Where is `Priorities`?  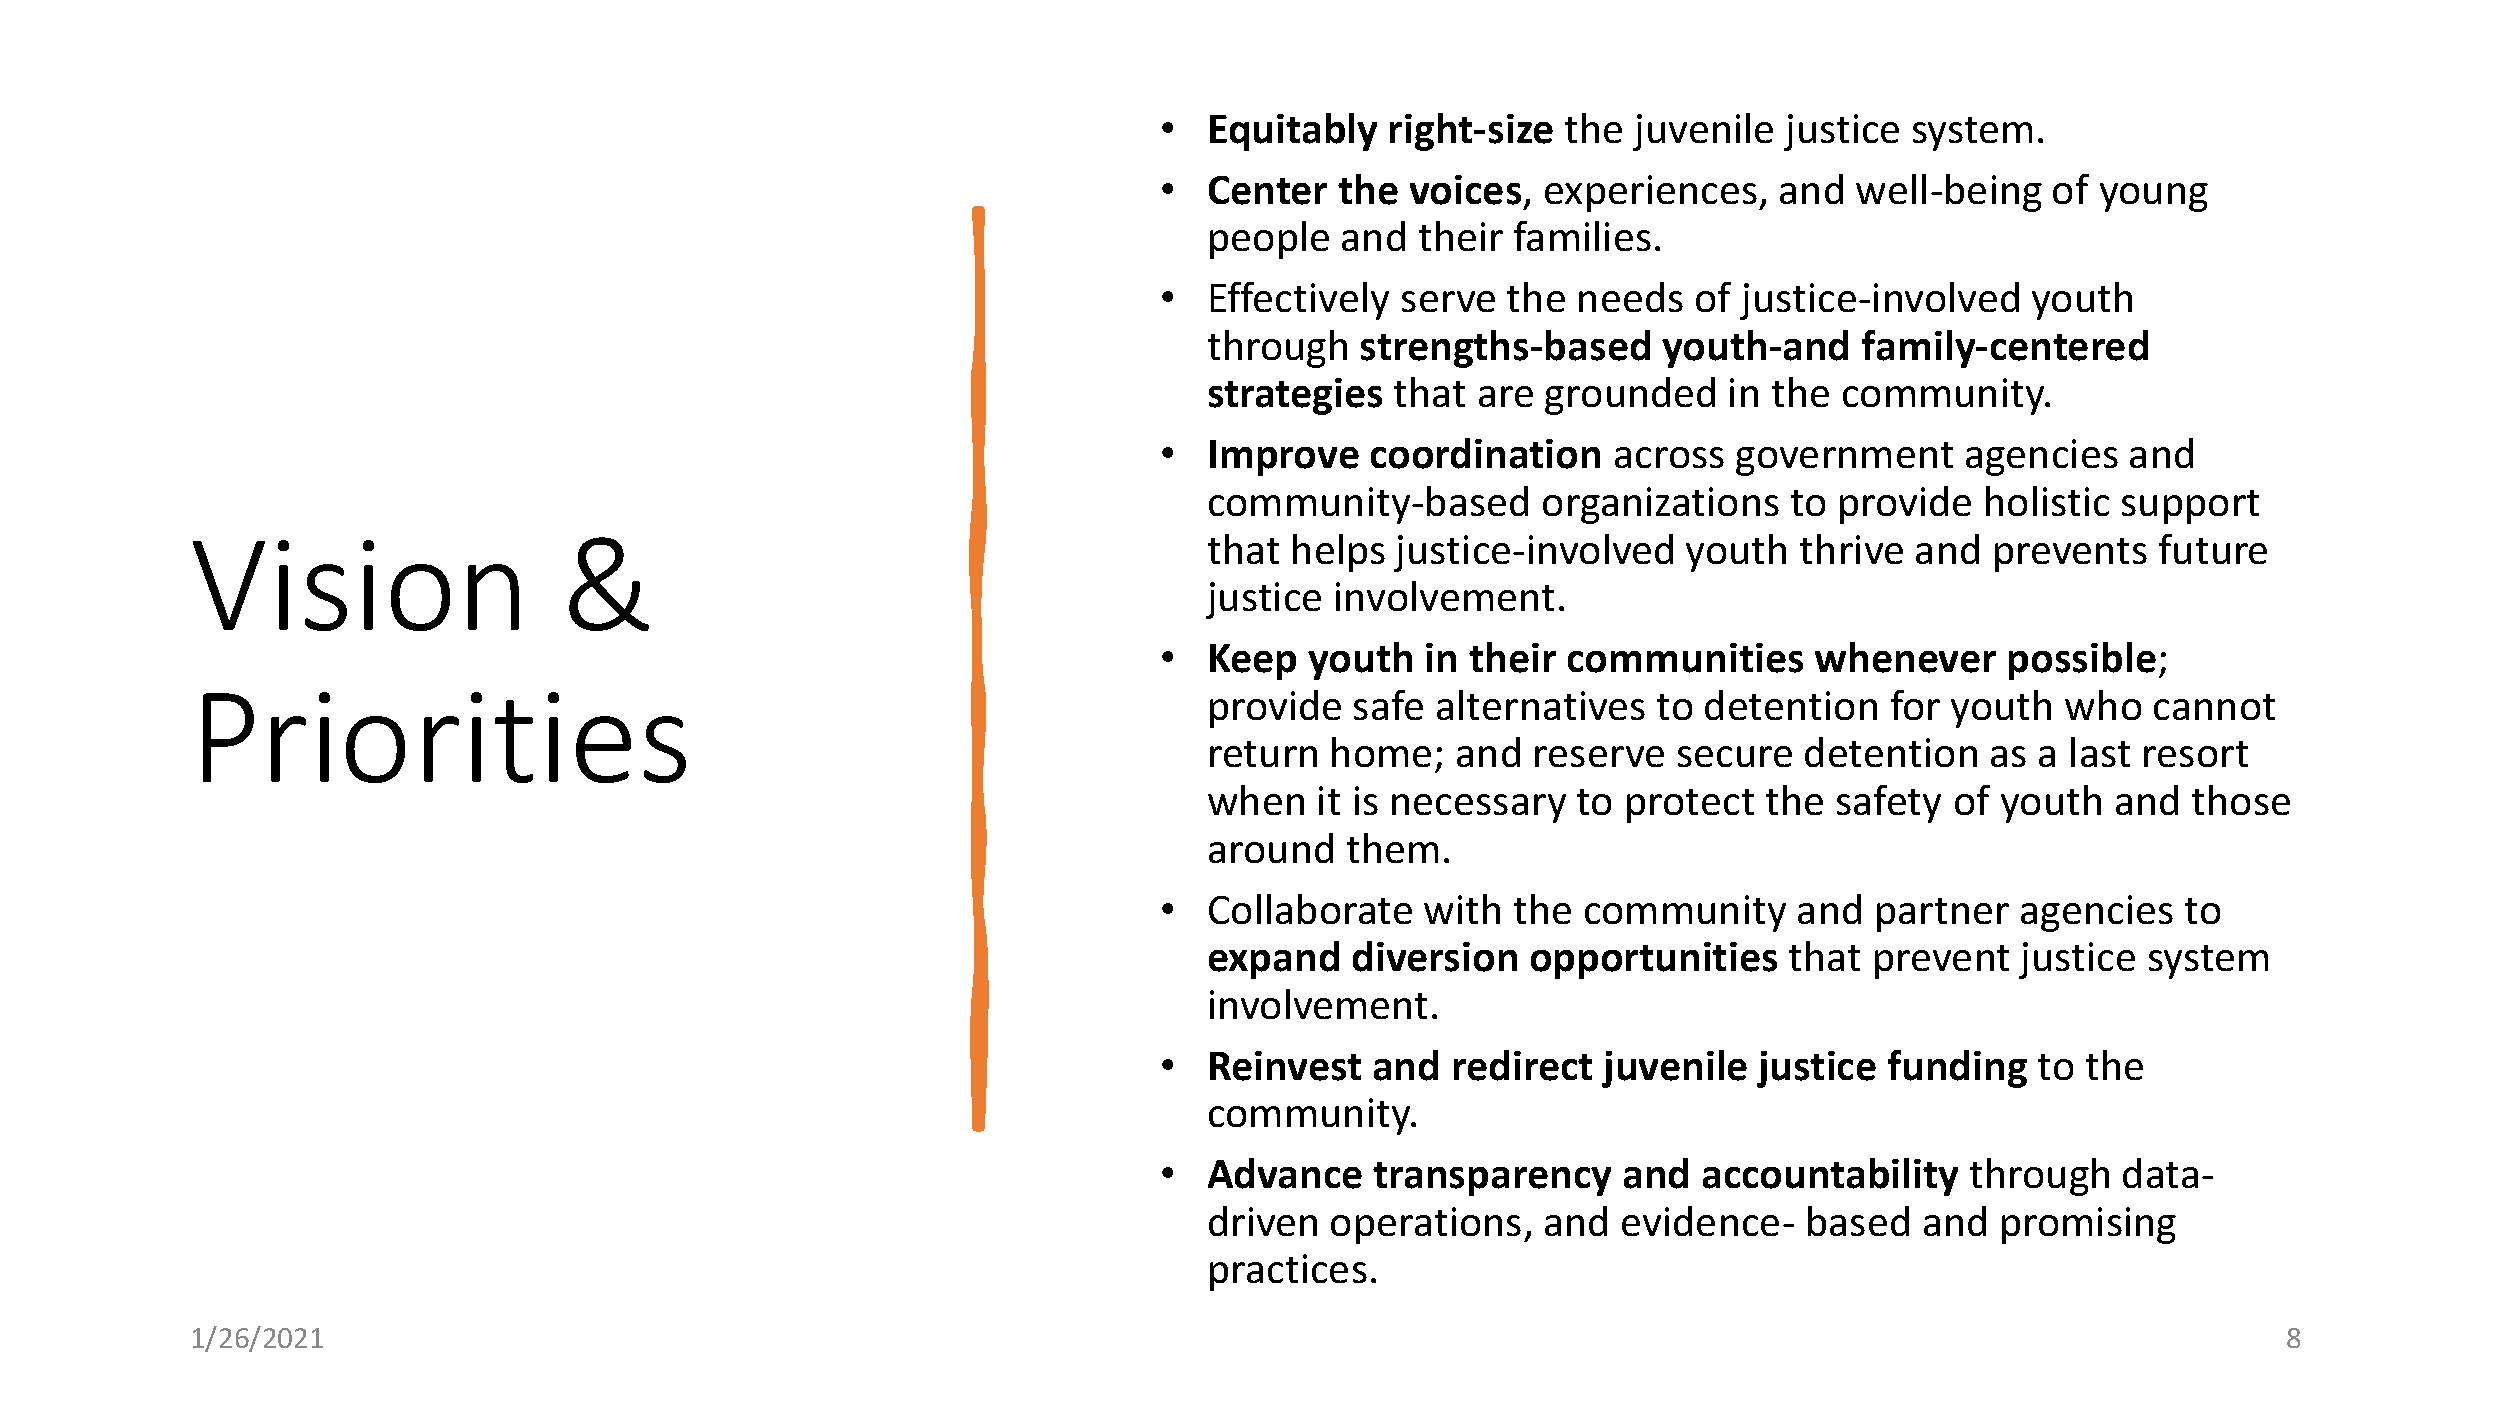
Priorities is located at coordinates (444, 737).
